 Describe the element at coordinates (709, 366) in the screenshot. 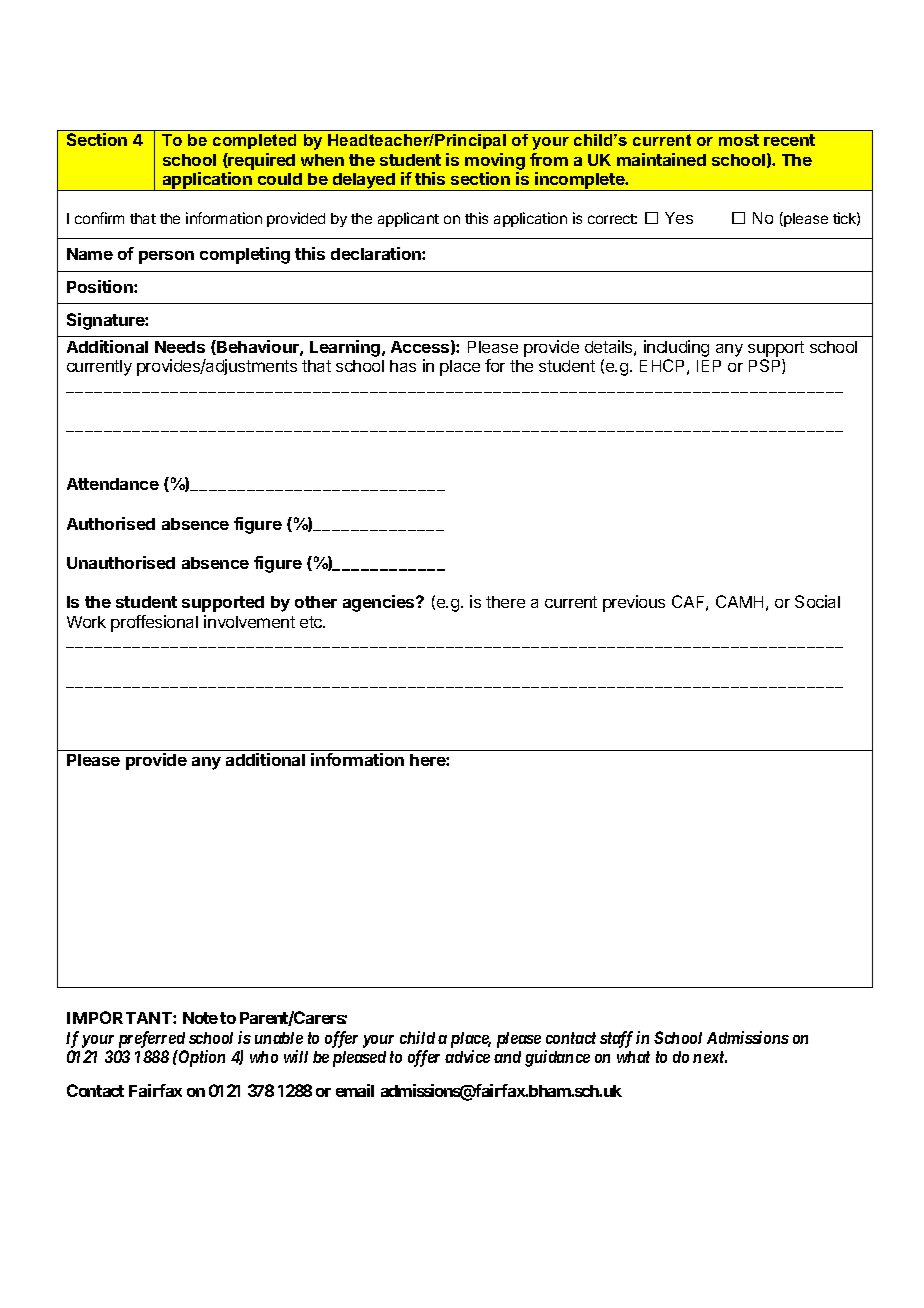

I see `IEP` at that location.
